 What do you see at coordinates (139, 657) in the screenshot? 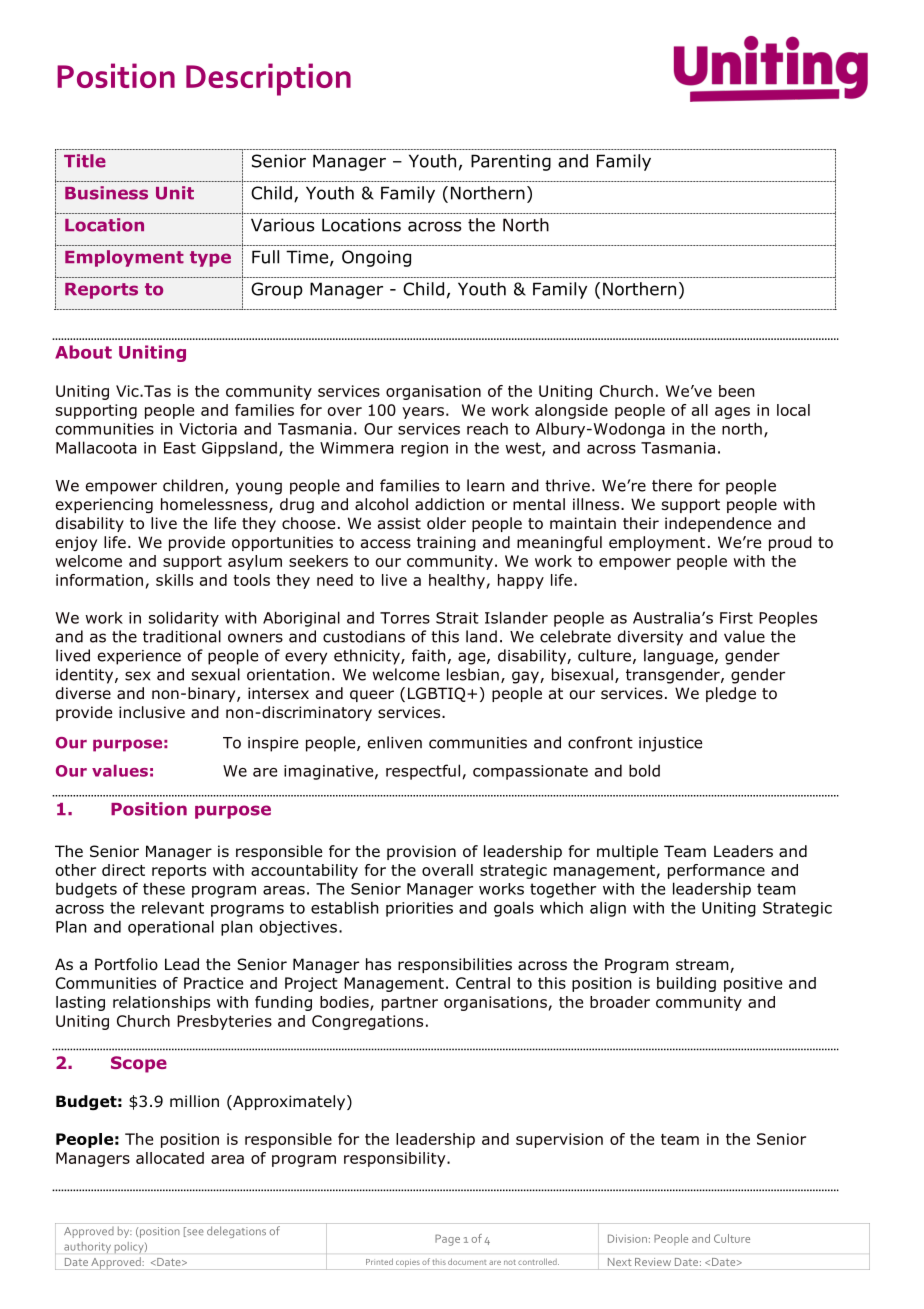
I see `experience` at bounding box center [139, 657].
